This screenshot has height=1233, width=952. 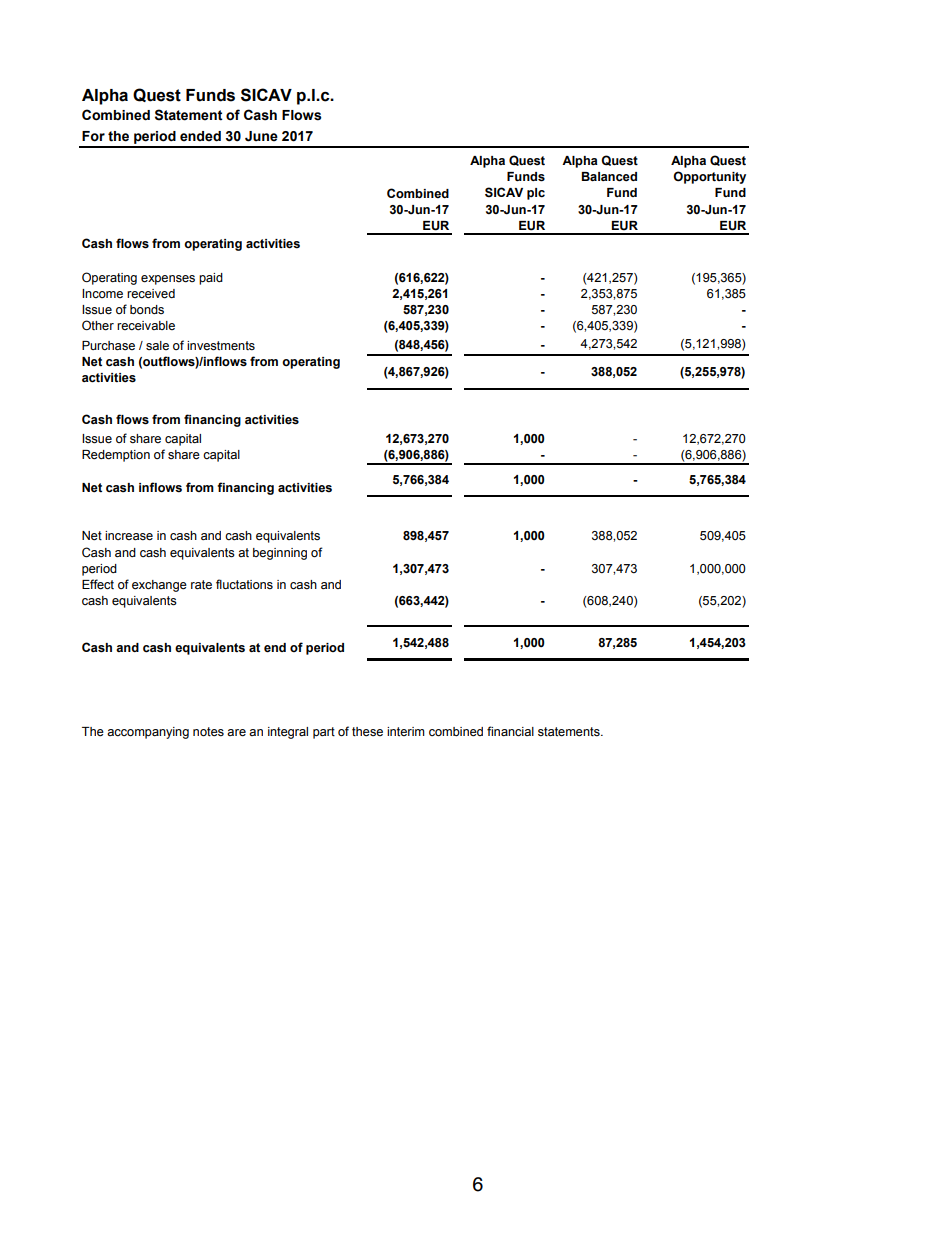 What do you see at coordinates (609, 177) in the screenshot?
I see `Balanced` at bounding box center [609, 177].
